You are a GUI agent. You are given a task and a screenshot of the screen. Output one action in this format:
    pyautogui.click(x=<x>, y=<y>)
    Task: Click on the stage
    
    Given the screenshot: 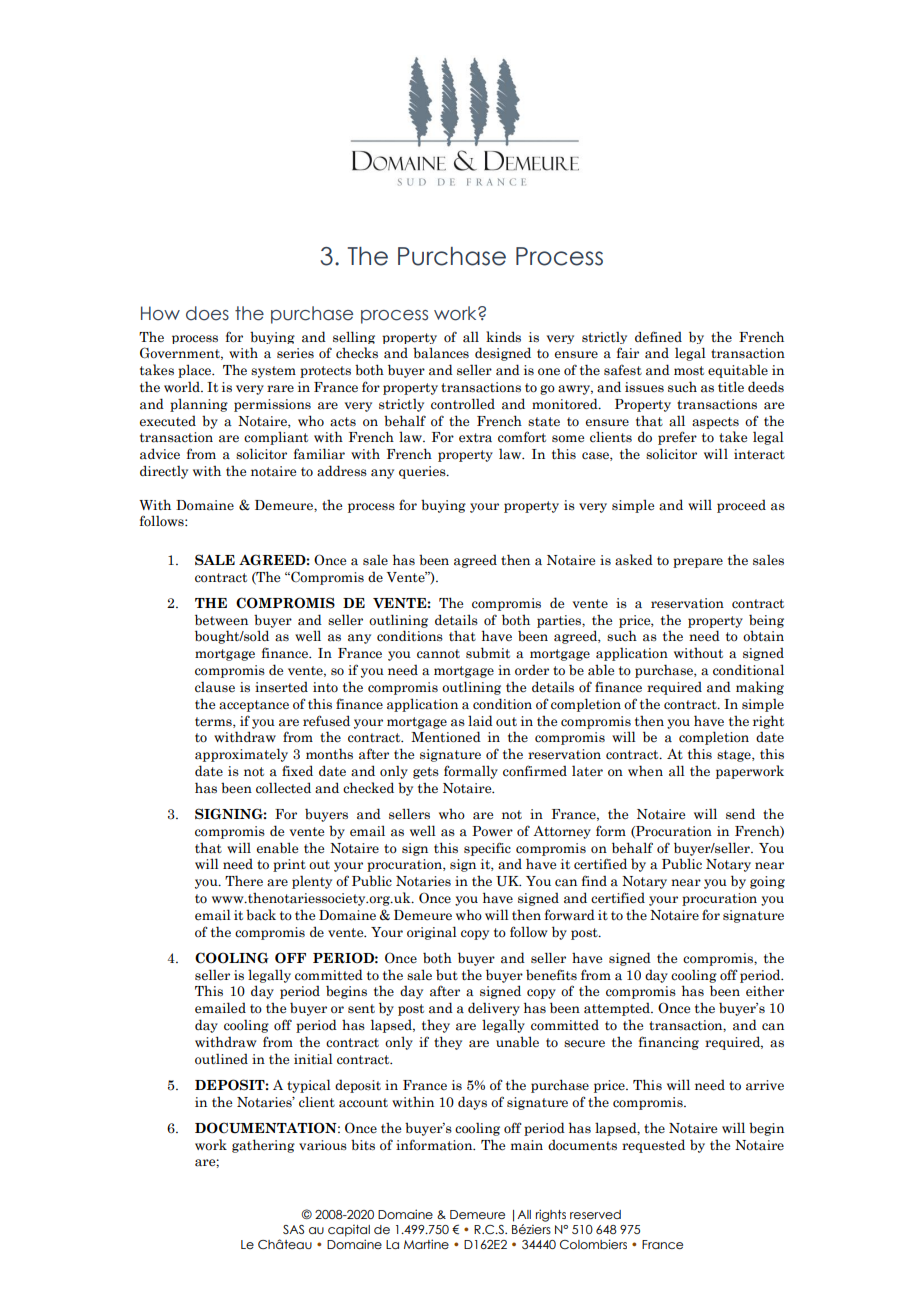 What is the action you would take?
    pyautogui.click(x=735, y=756)
